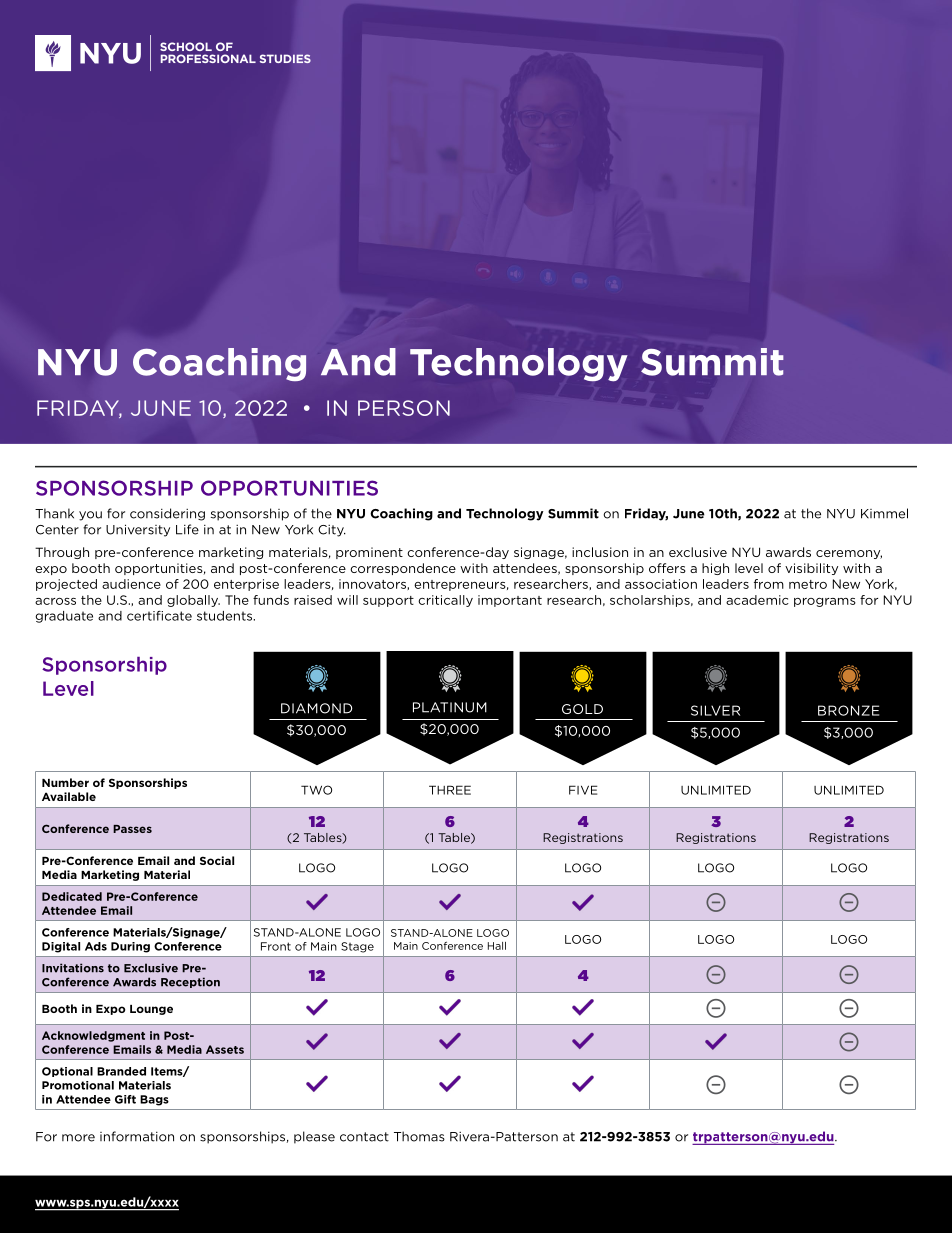 This page has width=952, height=1233. I want to click on certificate, so click(159, 616).
